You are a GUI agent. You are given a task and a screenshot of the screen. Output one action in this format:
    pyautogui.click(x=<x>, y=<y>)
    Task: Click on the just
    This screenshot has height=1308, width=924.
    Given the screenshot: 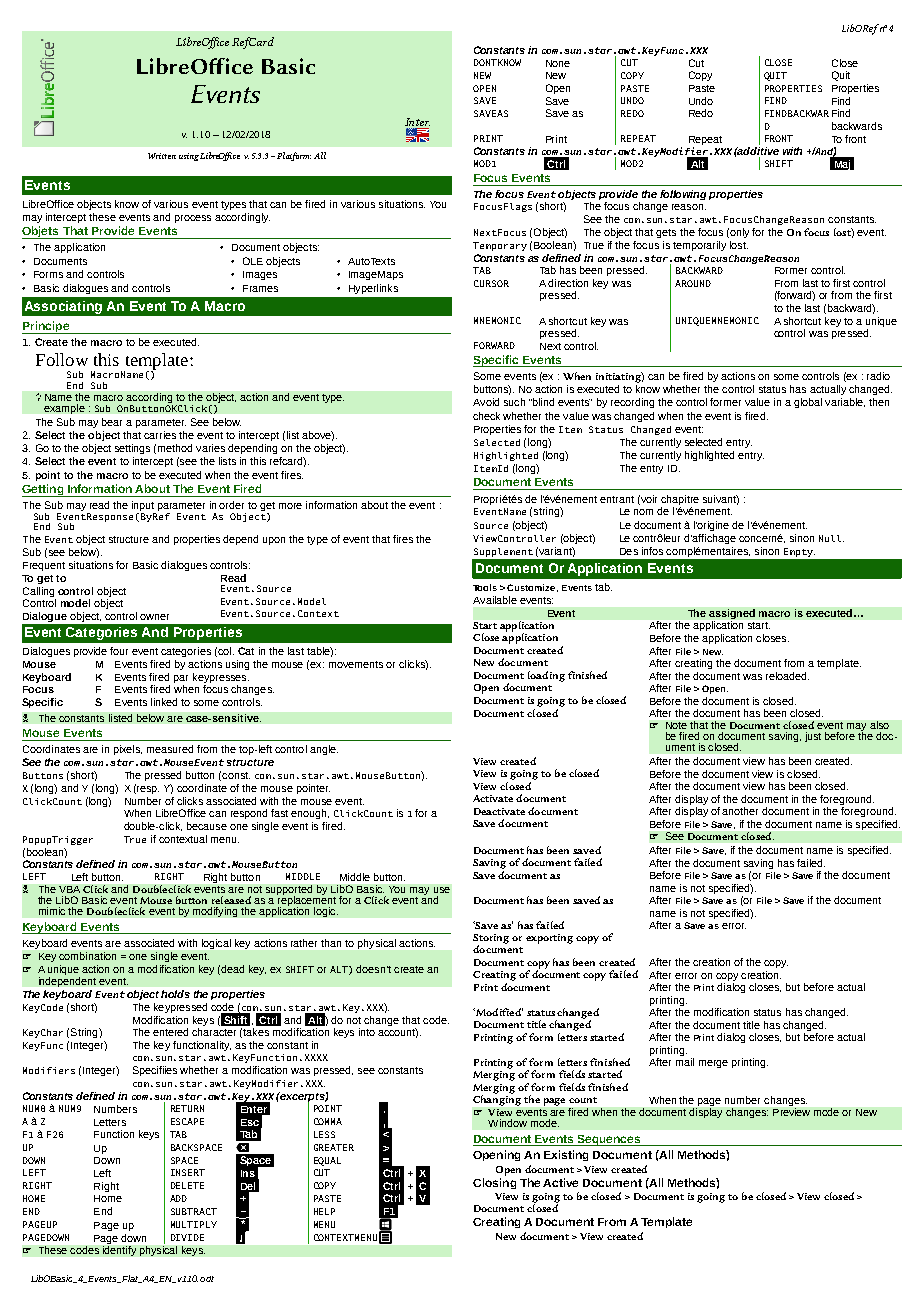 What is the action you would take?
    pyautogui.click(x=813, y=737)
